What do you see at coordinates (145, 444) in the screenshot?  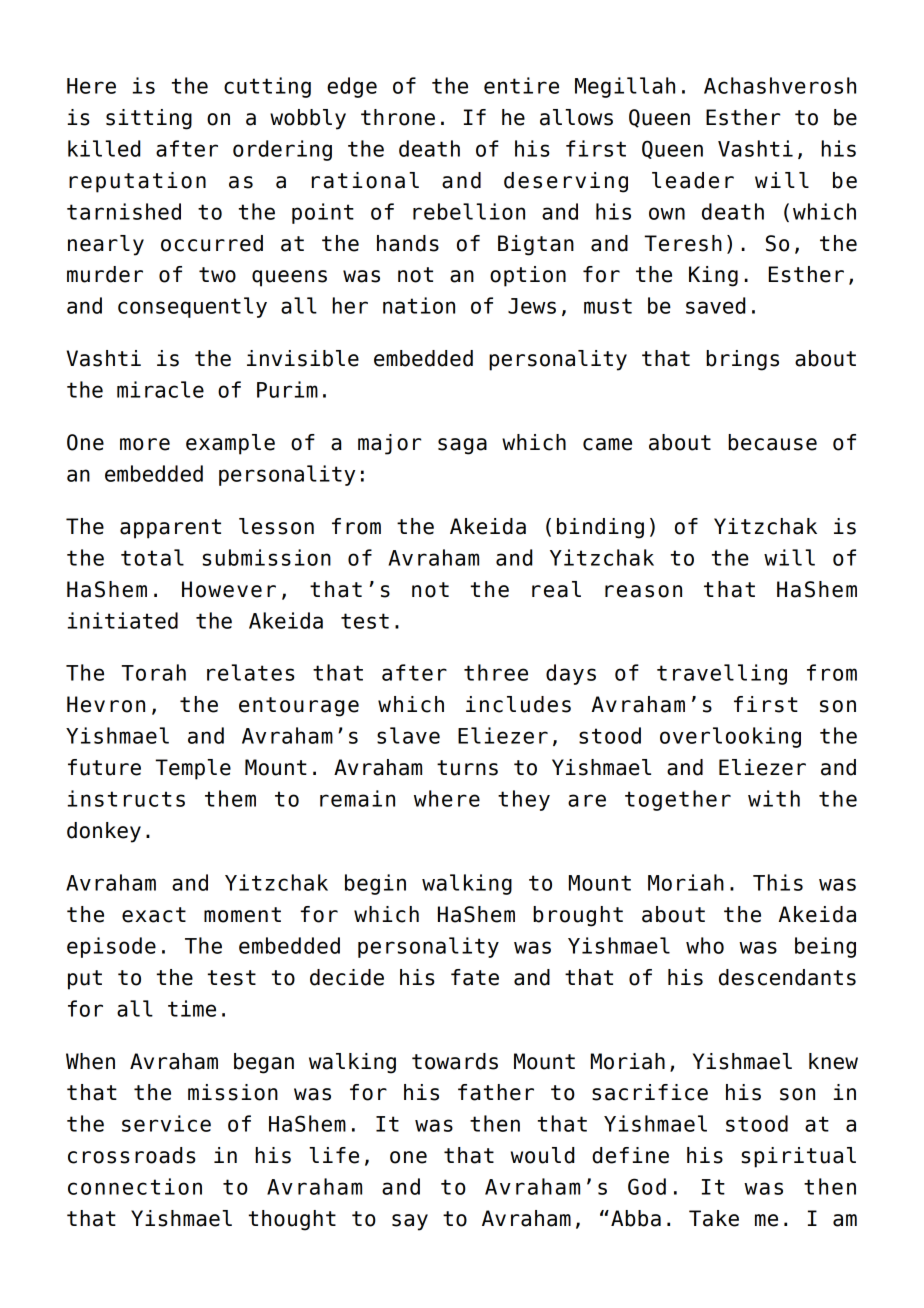 I see `more` at bounding box center [145, 444].
